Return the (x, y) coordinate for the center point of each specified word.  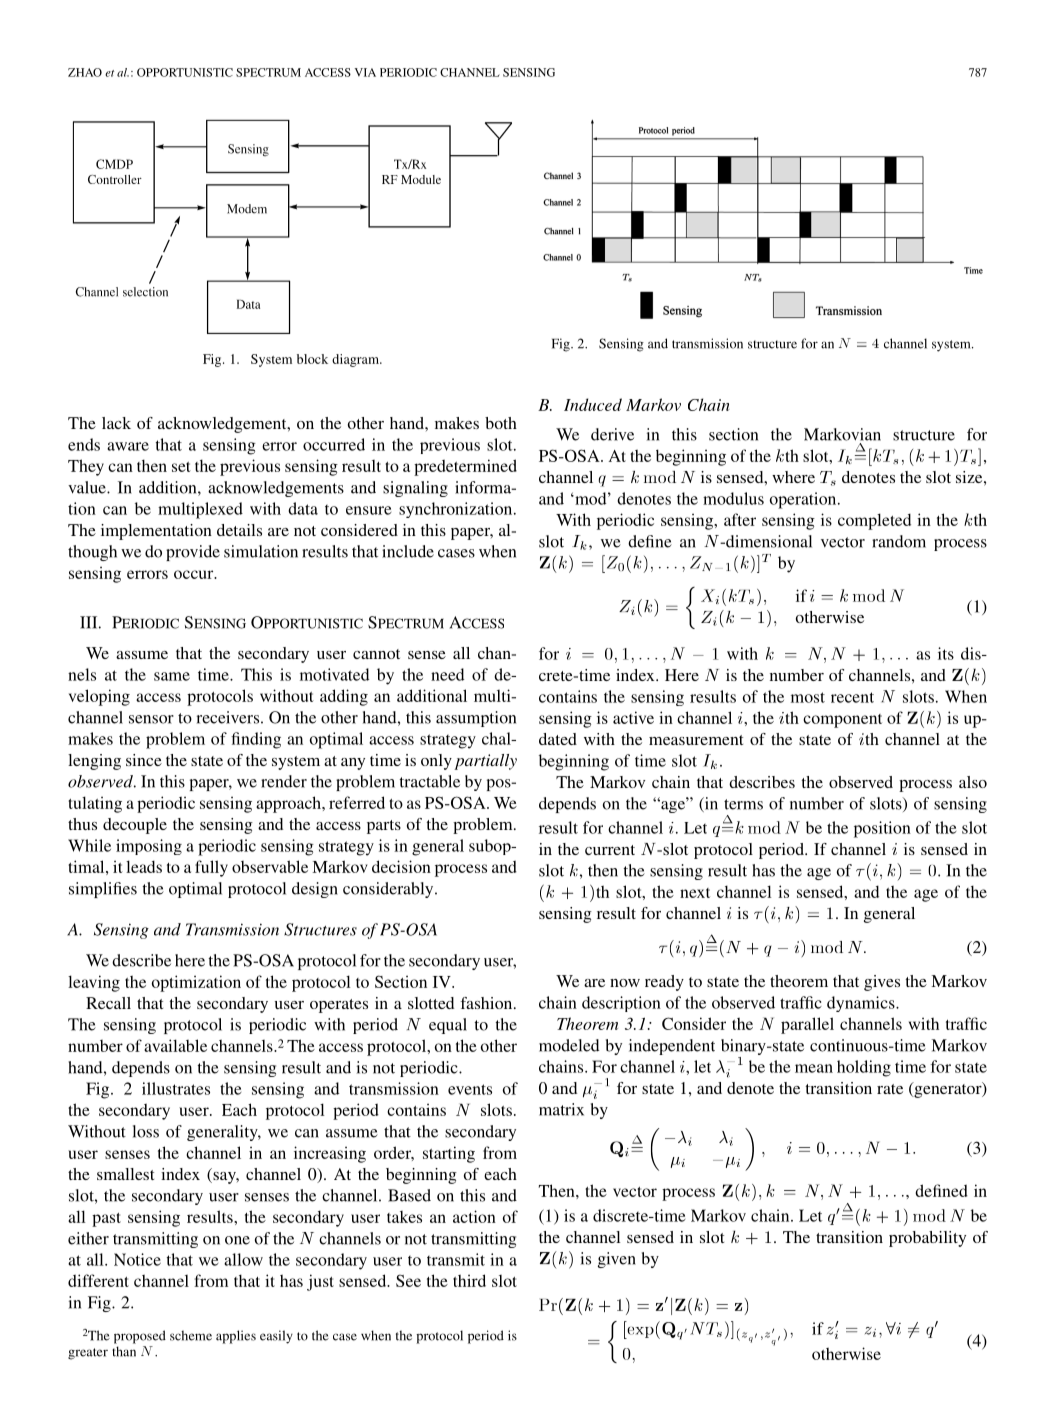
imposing (149, 847)
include (408, 551)
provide (193, 553)
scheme (191, 1335)
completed (874, 521)
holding (864, 1068)
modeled (569, 1045)
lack (116, 423)
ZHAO (85, 72)
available (175, 1045)
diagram (356, 360)
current (610, 850)
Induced (593, 404)
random (899, 541)
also (973, 782)
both (501, 423)
